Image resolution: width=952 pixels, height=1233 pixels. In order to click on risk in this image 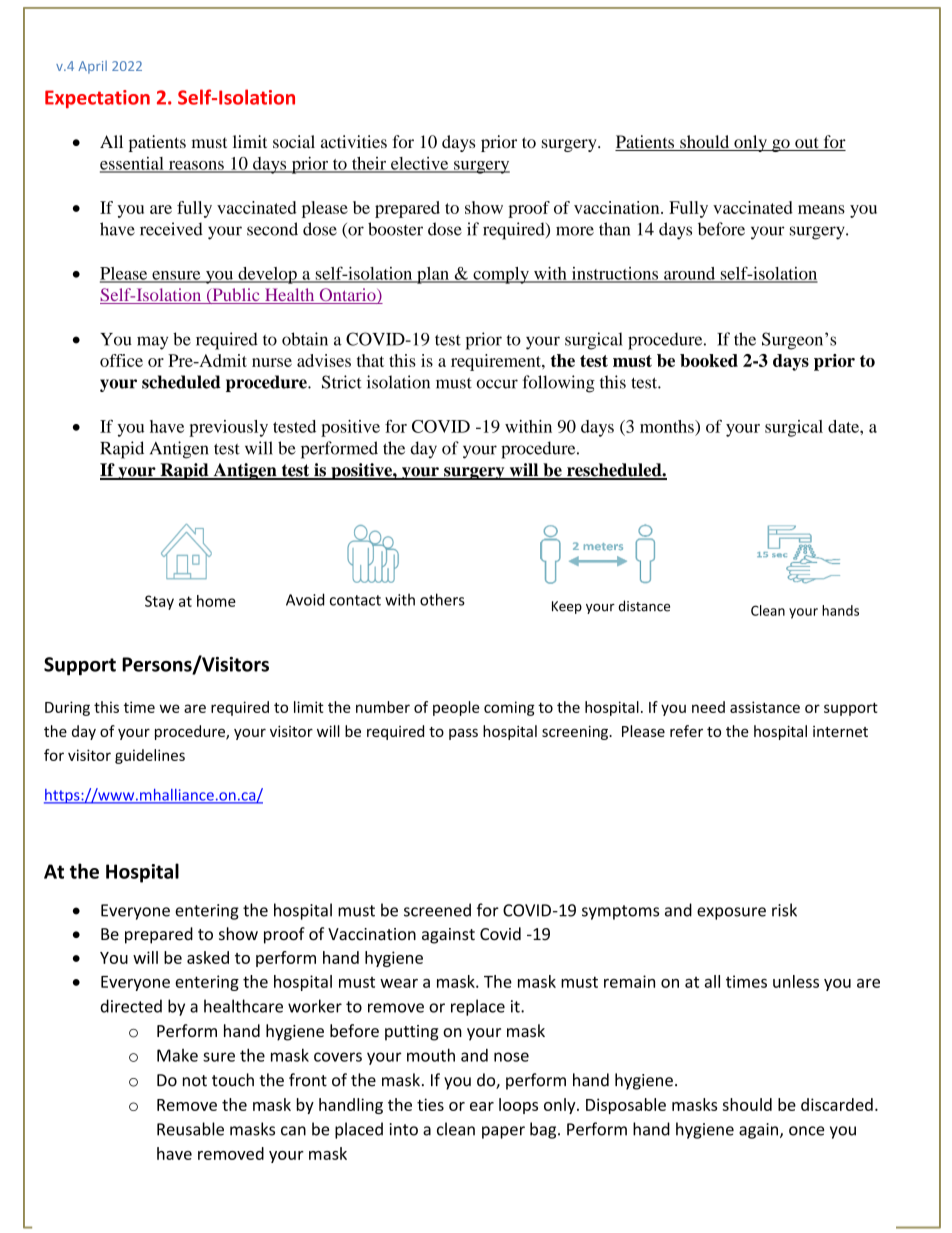, I will do `click(784, 910)`.
